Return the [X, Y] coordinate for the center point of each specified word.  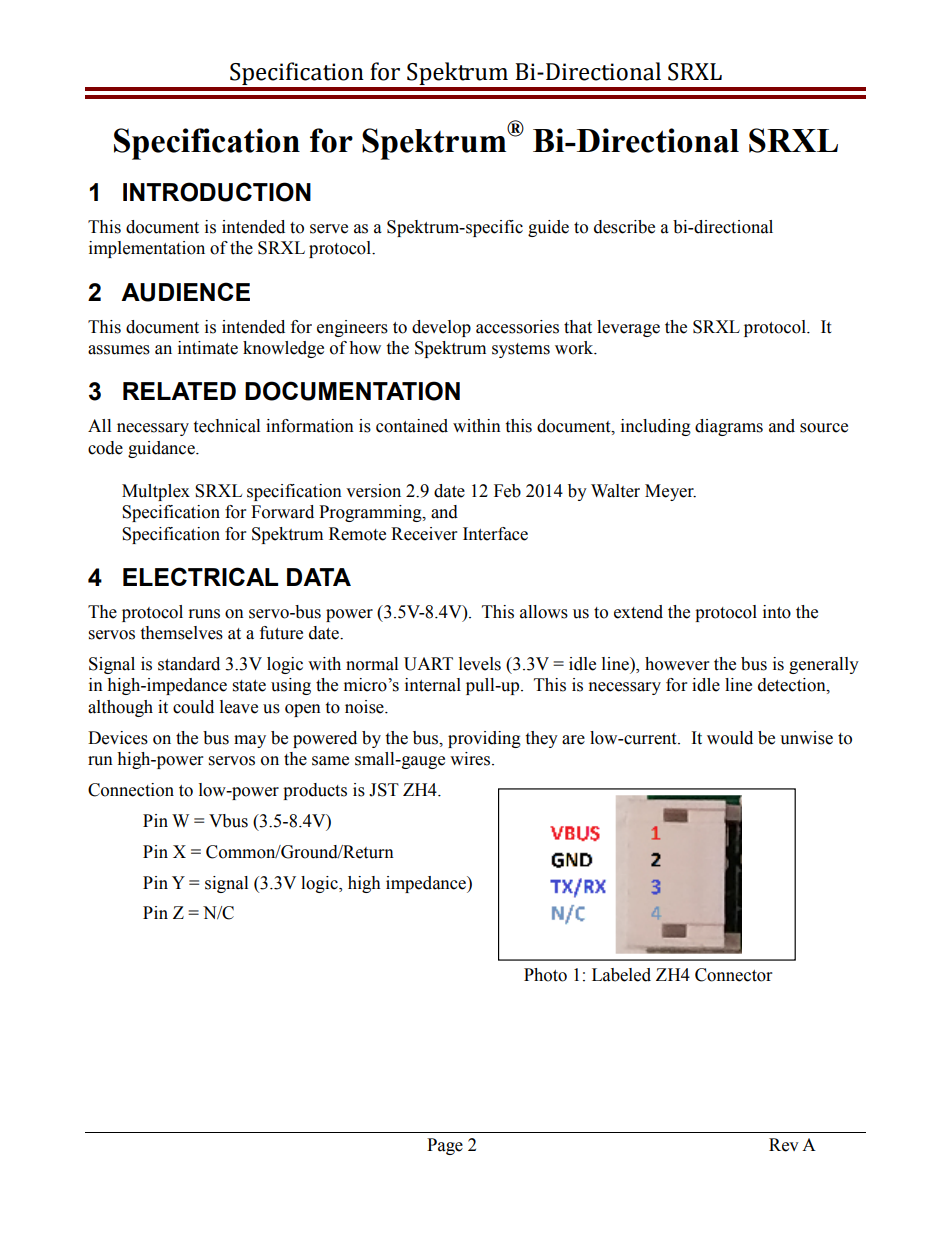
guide [548, 228]
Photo [545, 975]
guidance [162, 449]
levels [480, 664]
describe [624, 227]
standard [189, 664]
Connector [733, 975]
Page [445, 1146]
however [677, 664]
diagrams [729, 427]
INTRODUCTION [217, 192]
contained [412, 426]
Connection [131, 790]
